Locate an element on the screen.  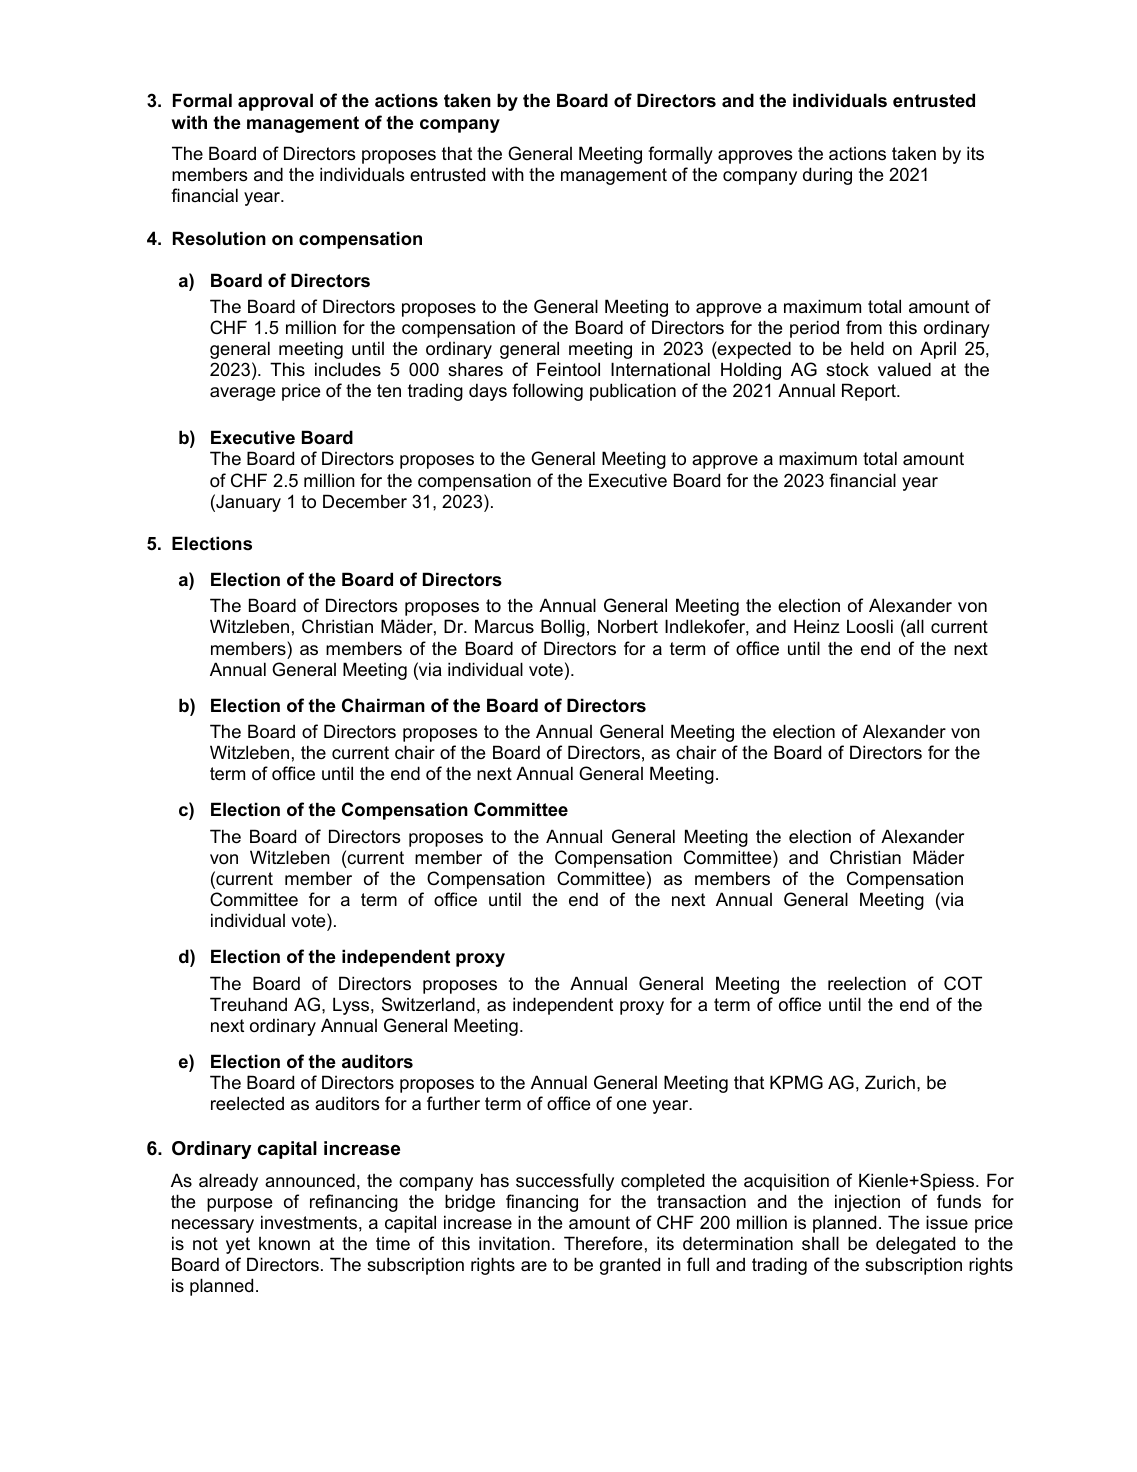
COT is located at coordinates (963, 983).
